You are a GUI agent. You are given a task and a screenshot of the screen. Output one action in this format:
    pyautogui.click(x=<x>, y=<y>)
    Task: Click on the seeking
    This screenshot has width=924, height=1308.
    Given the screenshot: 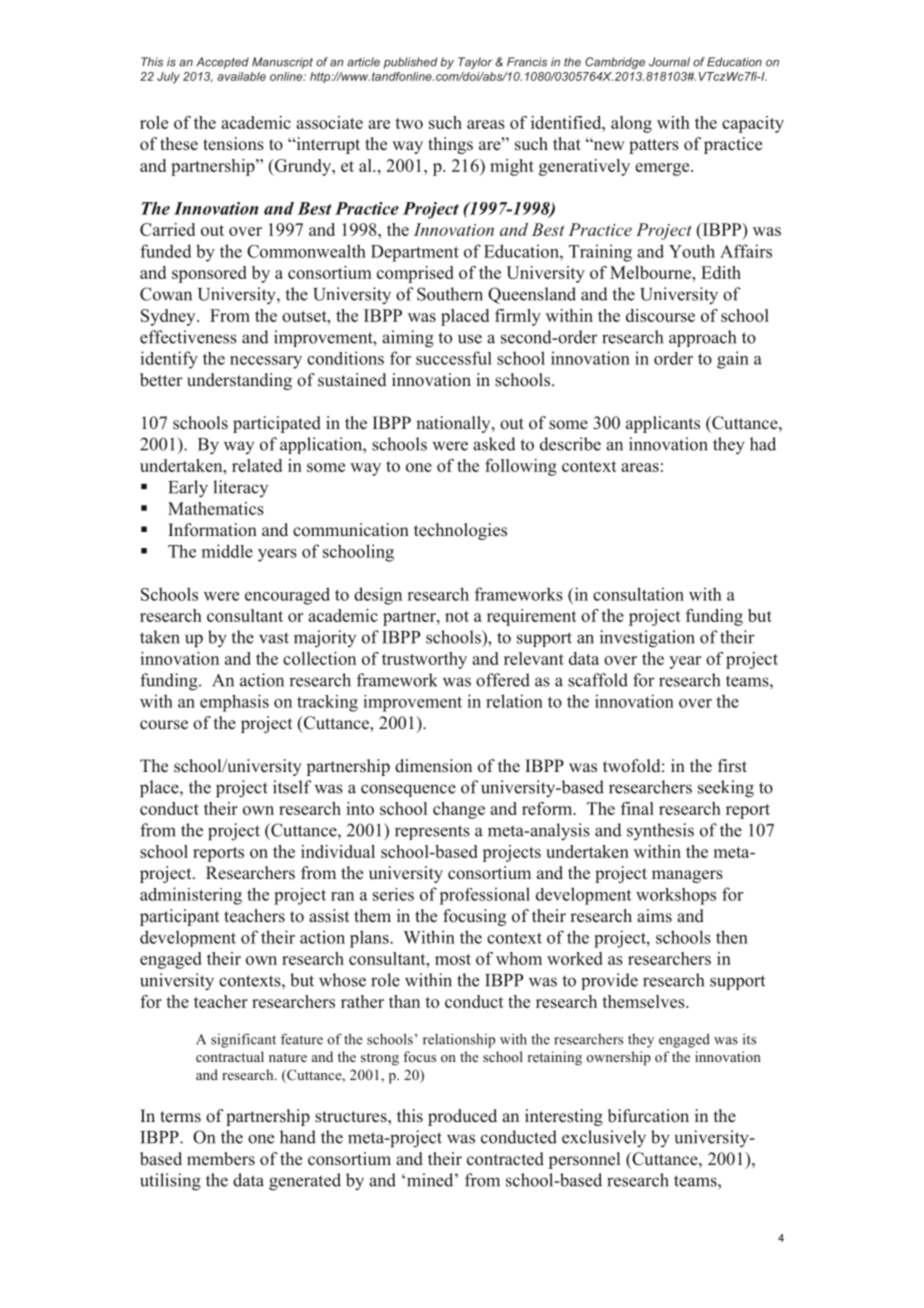 What is the action you would take?
    pyautogui.click(x=726, y=789)
